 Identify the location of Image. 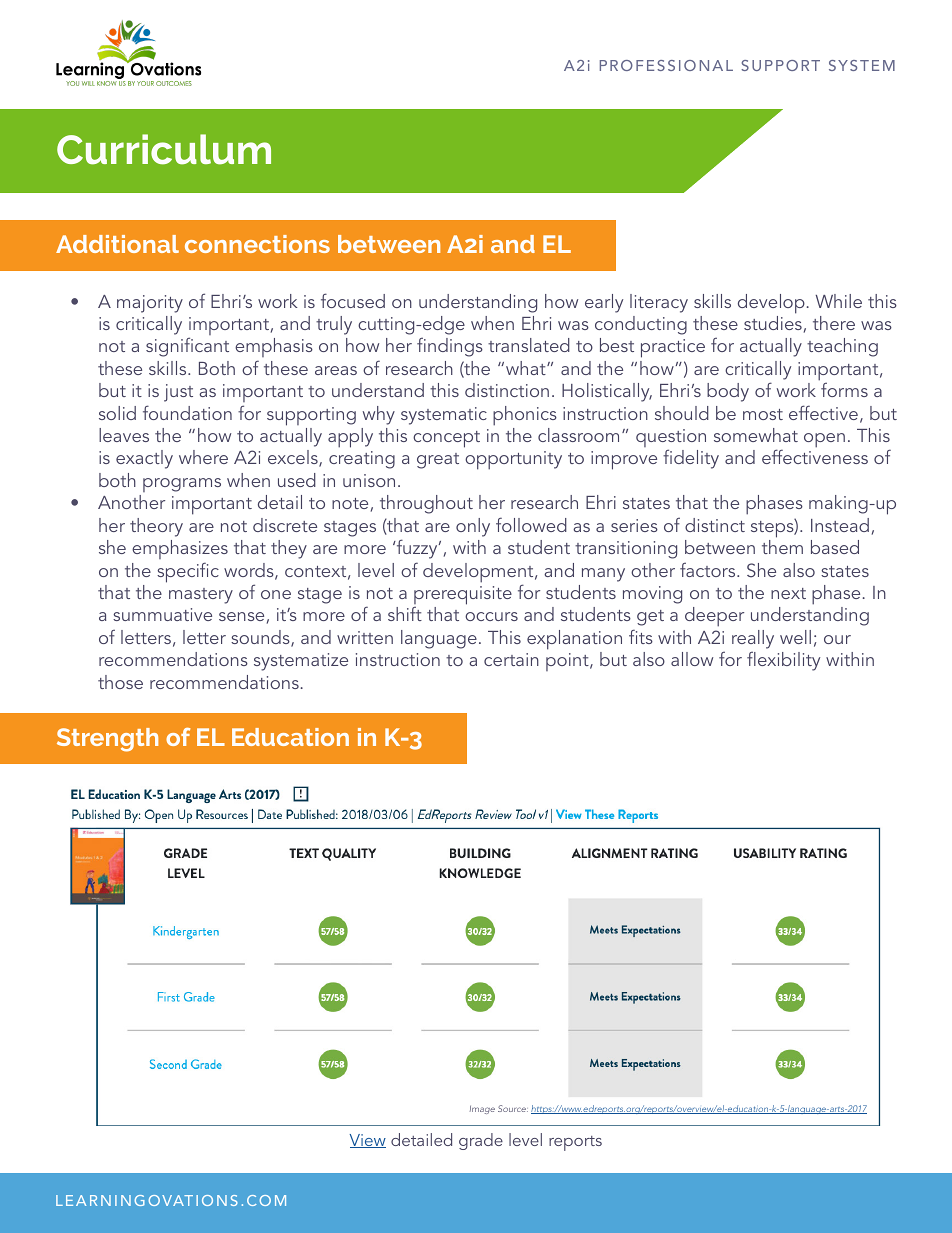
(482, 1109).
